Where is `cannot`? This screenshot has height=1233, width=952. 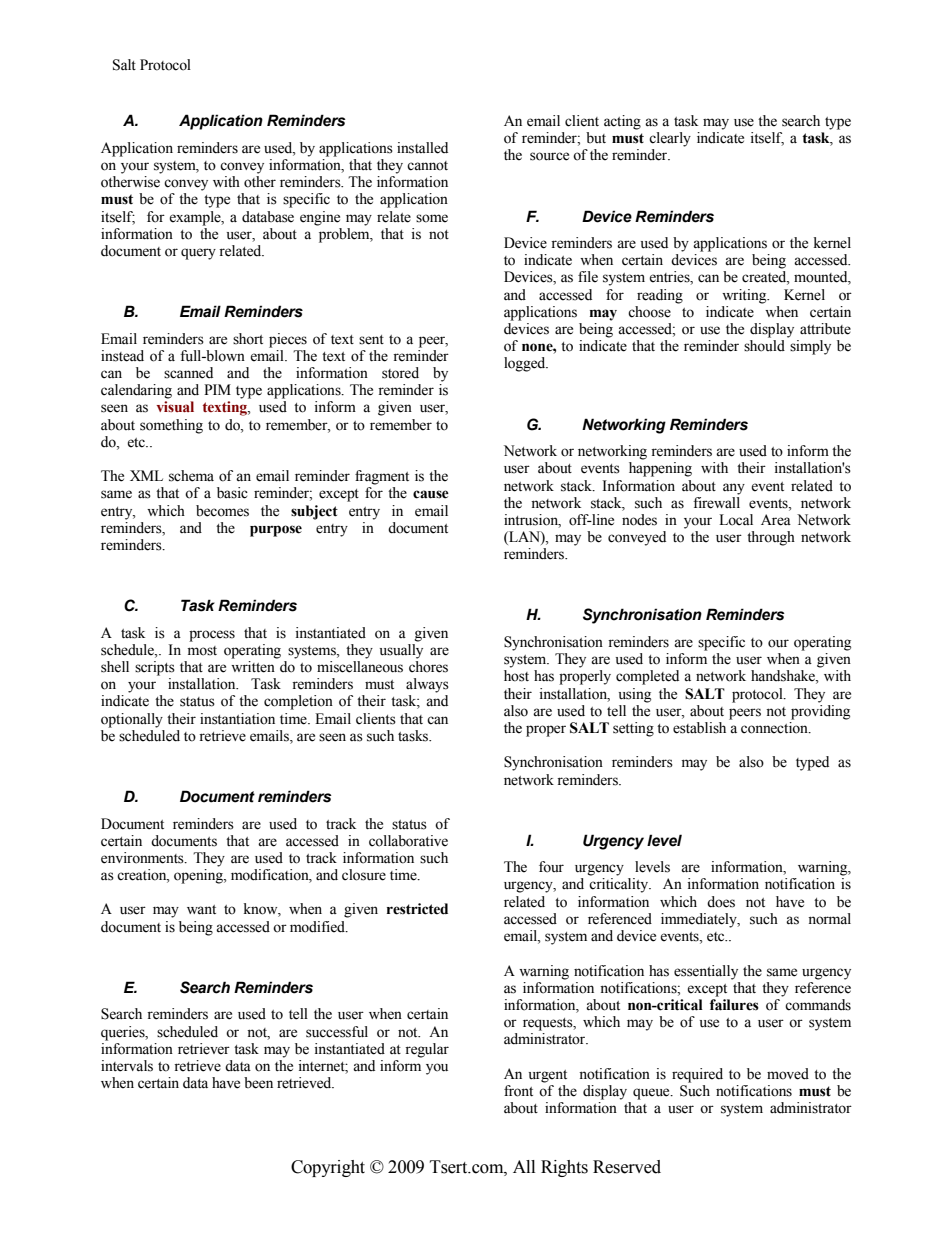 cannot is located at coordinates (427, 166).
